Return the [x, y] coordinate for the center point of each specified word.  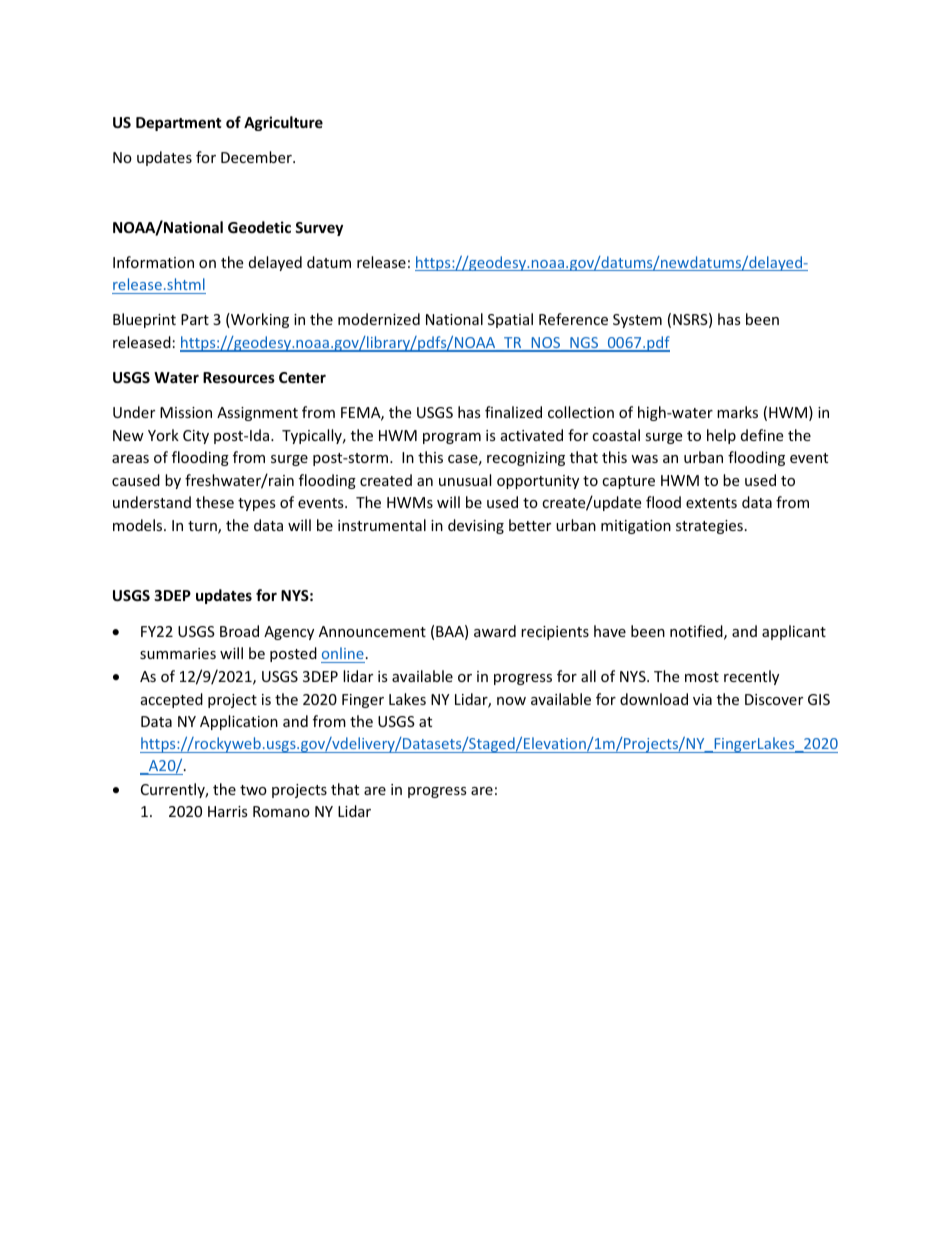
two [253, 790]
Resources [239, 377]
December [257, 157]
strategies [709, 527]
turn [203, 527]
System [637, 321]
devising [476, 526]
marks [737, 412]
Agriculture [283, 123]
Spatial [510, 320]
